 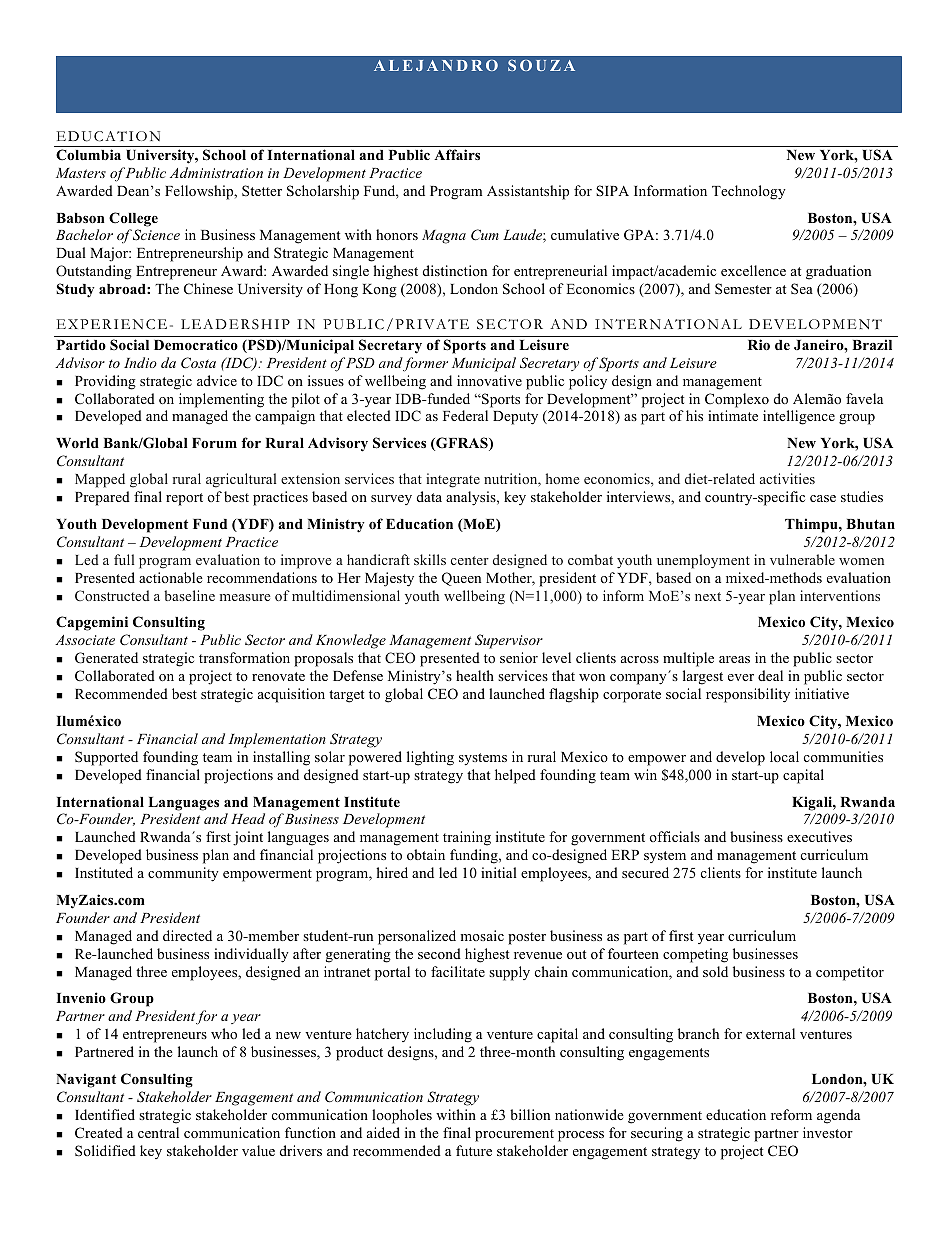 What do you see at coordinates (784, 756) in the document?
I see `local` at bounding box center [784, 756].
